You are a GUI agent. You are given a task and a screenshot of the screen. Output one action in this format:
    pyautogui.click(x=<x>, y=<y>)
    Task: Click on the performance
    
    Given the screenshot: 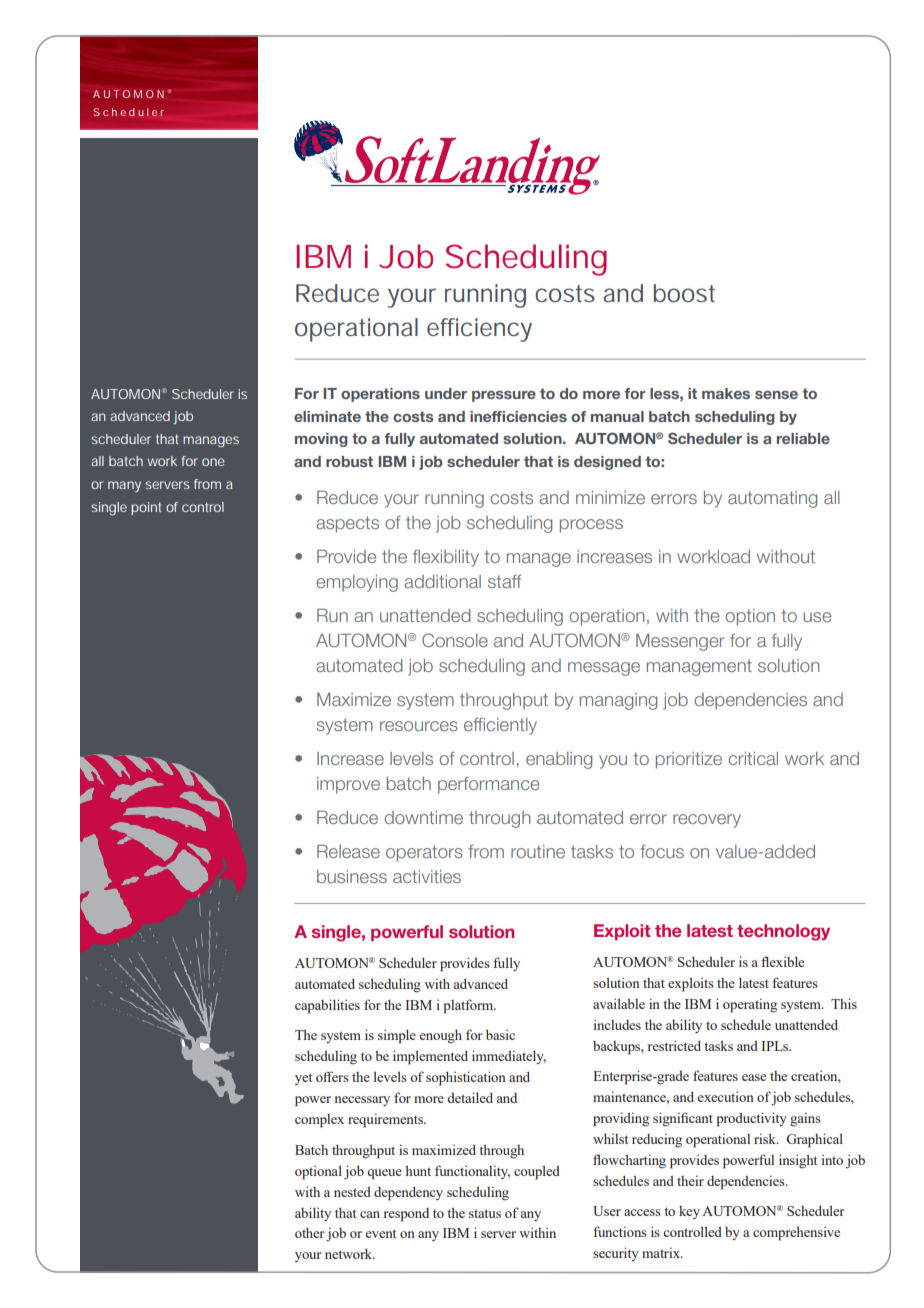 What is the action you would take?
    pyautogui.click(x=488, y=785)
